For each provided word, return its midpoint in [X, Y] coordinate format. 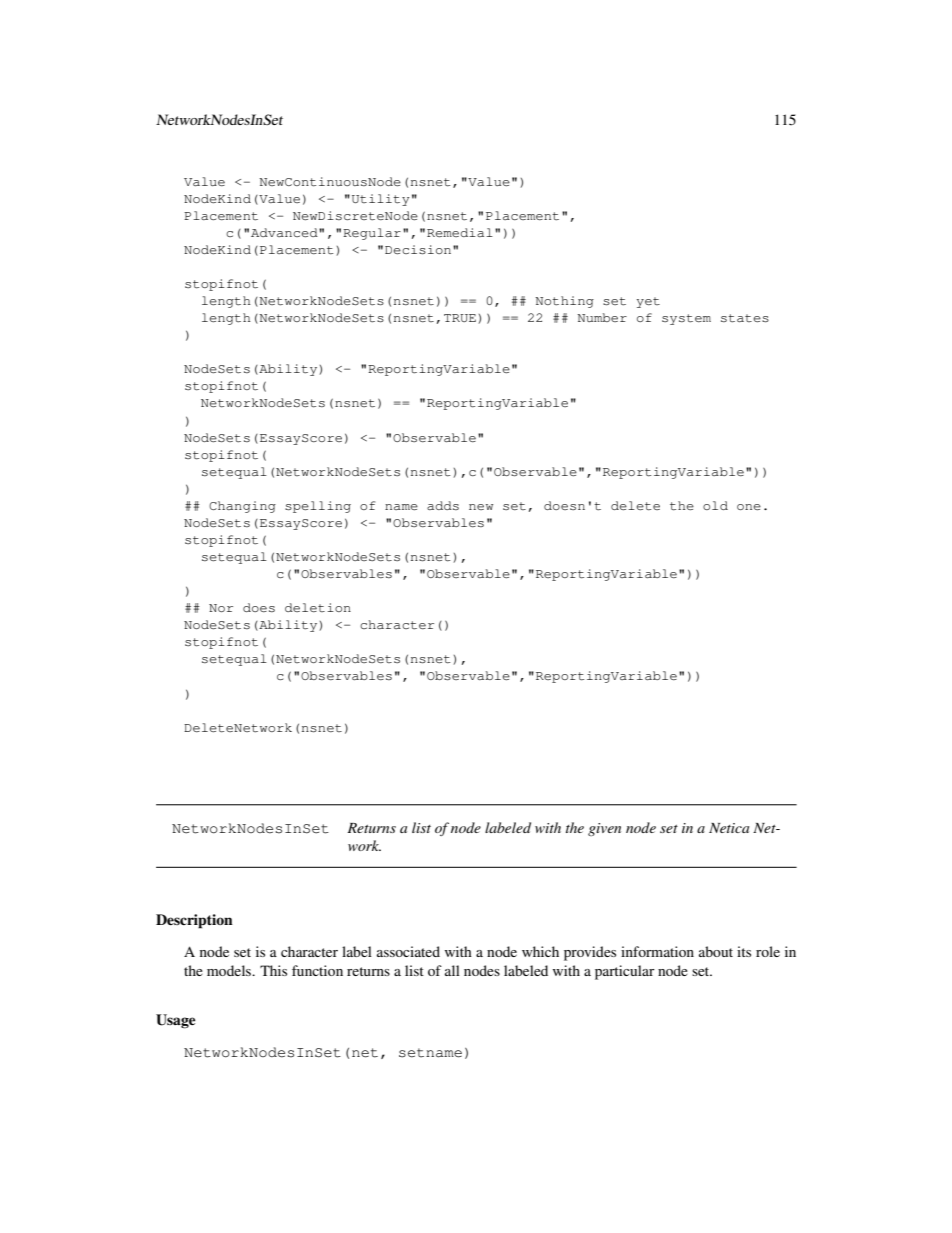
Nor [221, 608]
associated [408, 951]
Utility [380, 200]
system [686, 319]
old [715, 505]
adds [443, 505]
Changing [242, 507]
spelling [318, 507]
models [230, 970]
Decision [419, 250]
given [604, 829]
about [716, 951]
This [273, 970]
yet [648, 302]
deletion [318, 607]
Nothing [564, 302]
